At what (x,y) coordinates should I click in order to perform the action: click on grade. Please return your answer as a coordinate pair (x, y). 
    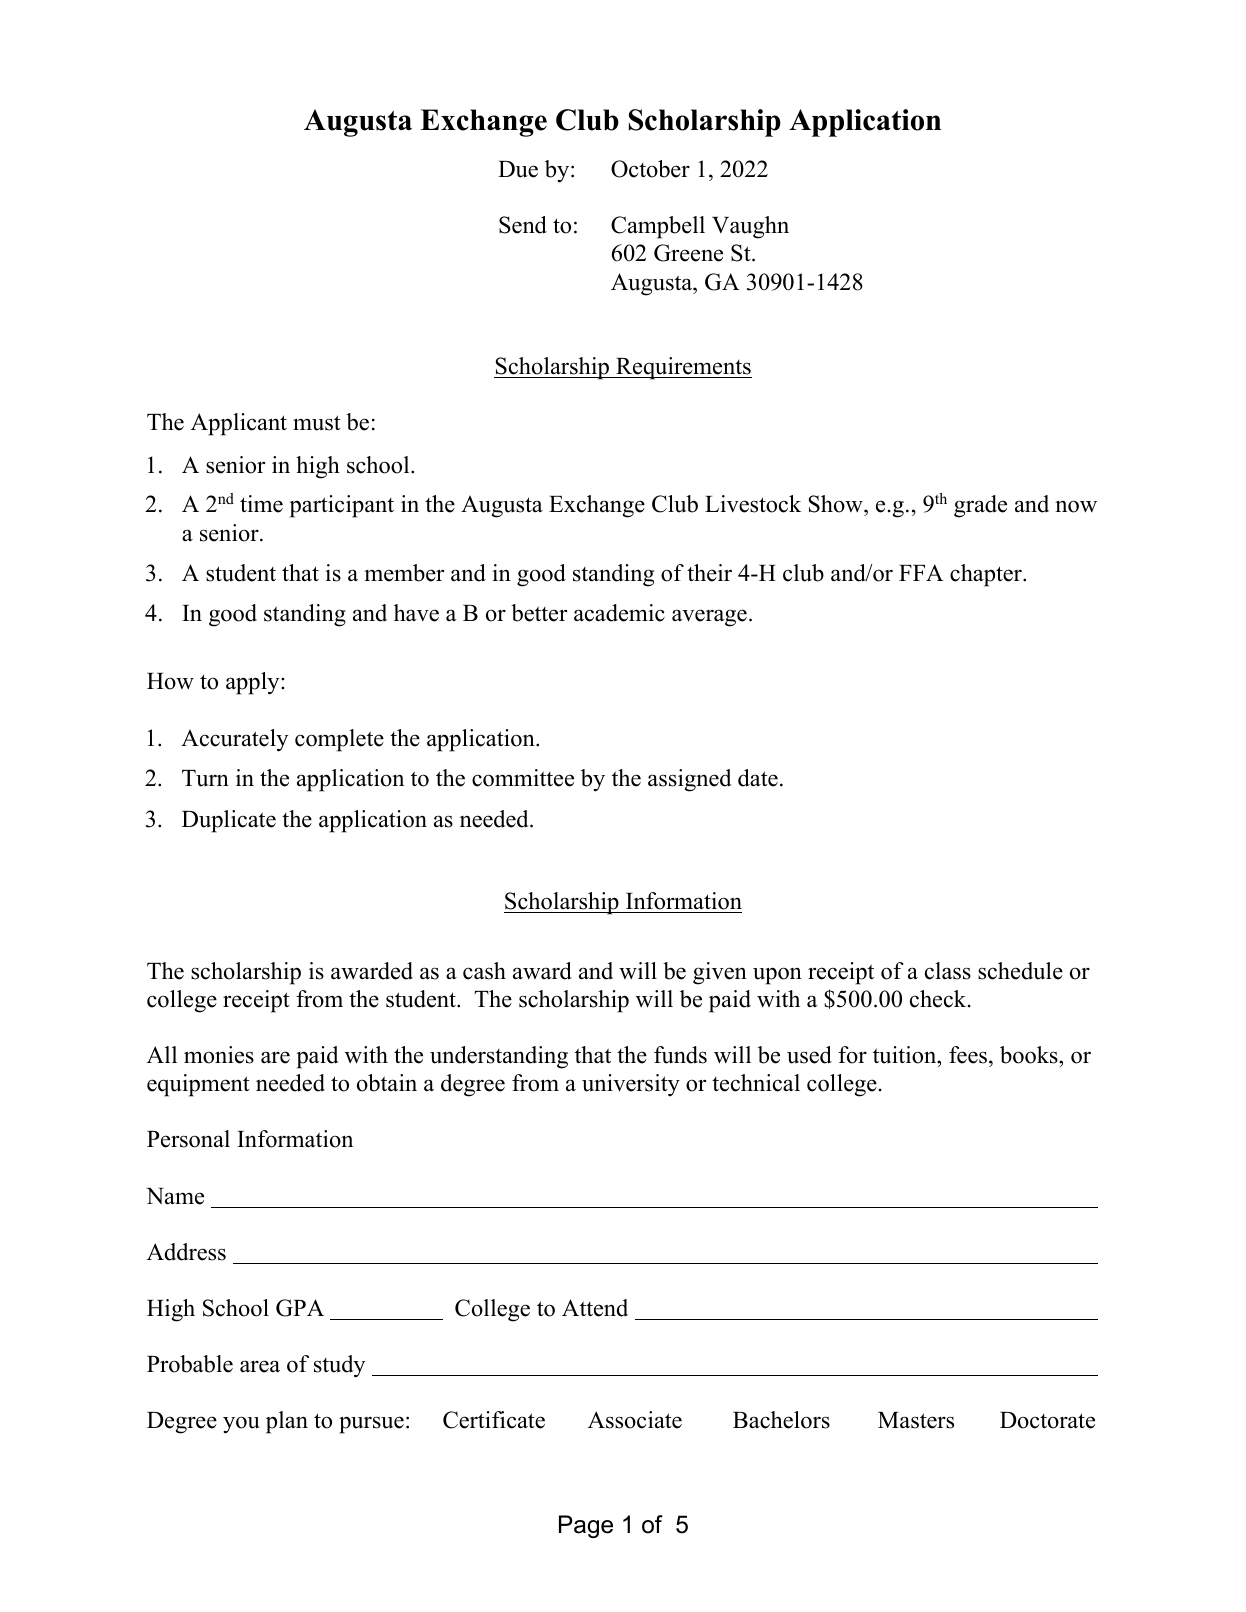
    Looking at the image, I should click on (980, 506).
